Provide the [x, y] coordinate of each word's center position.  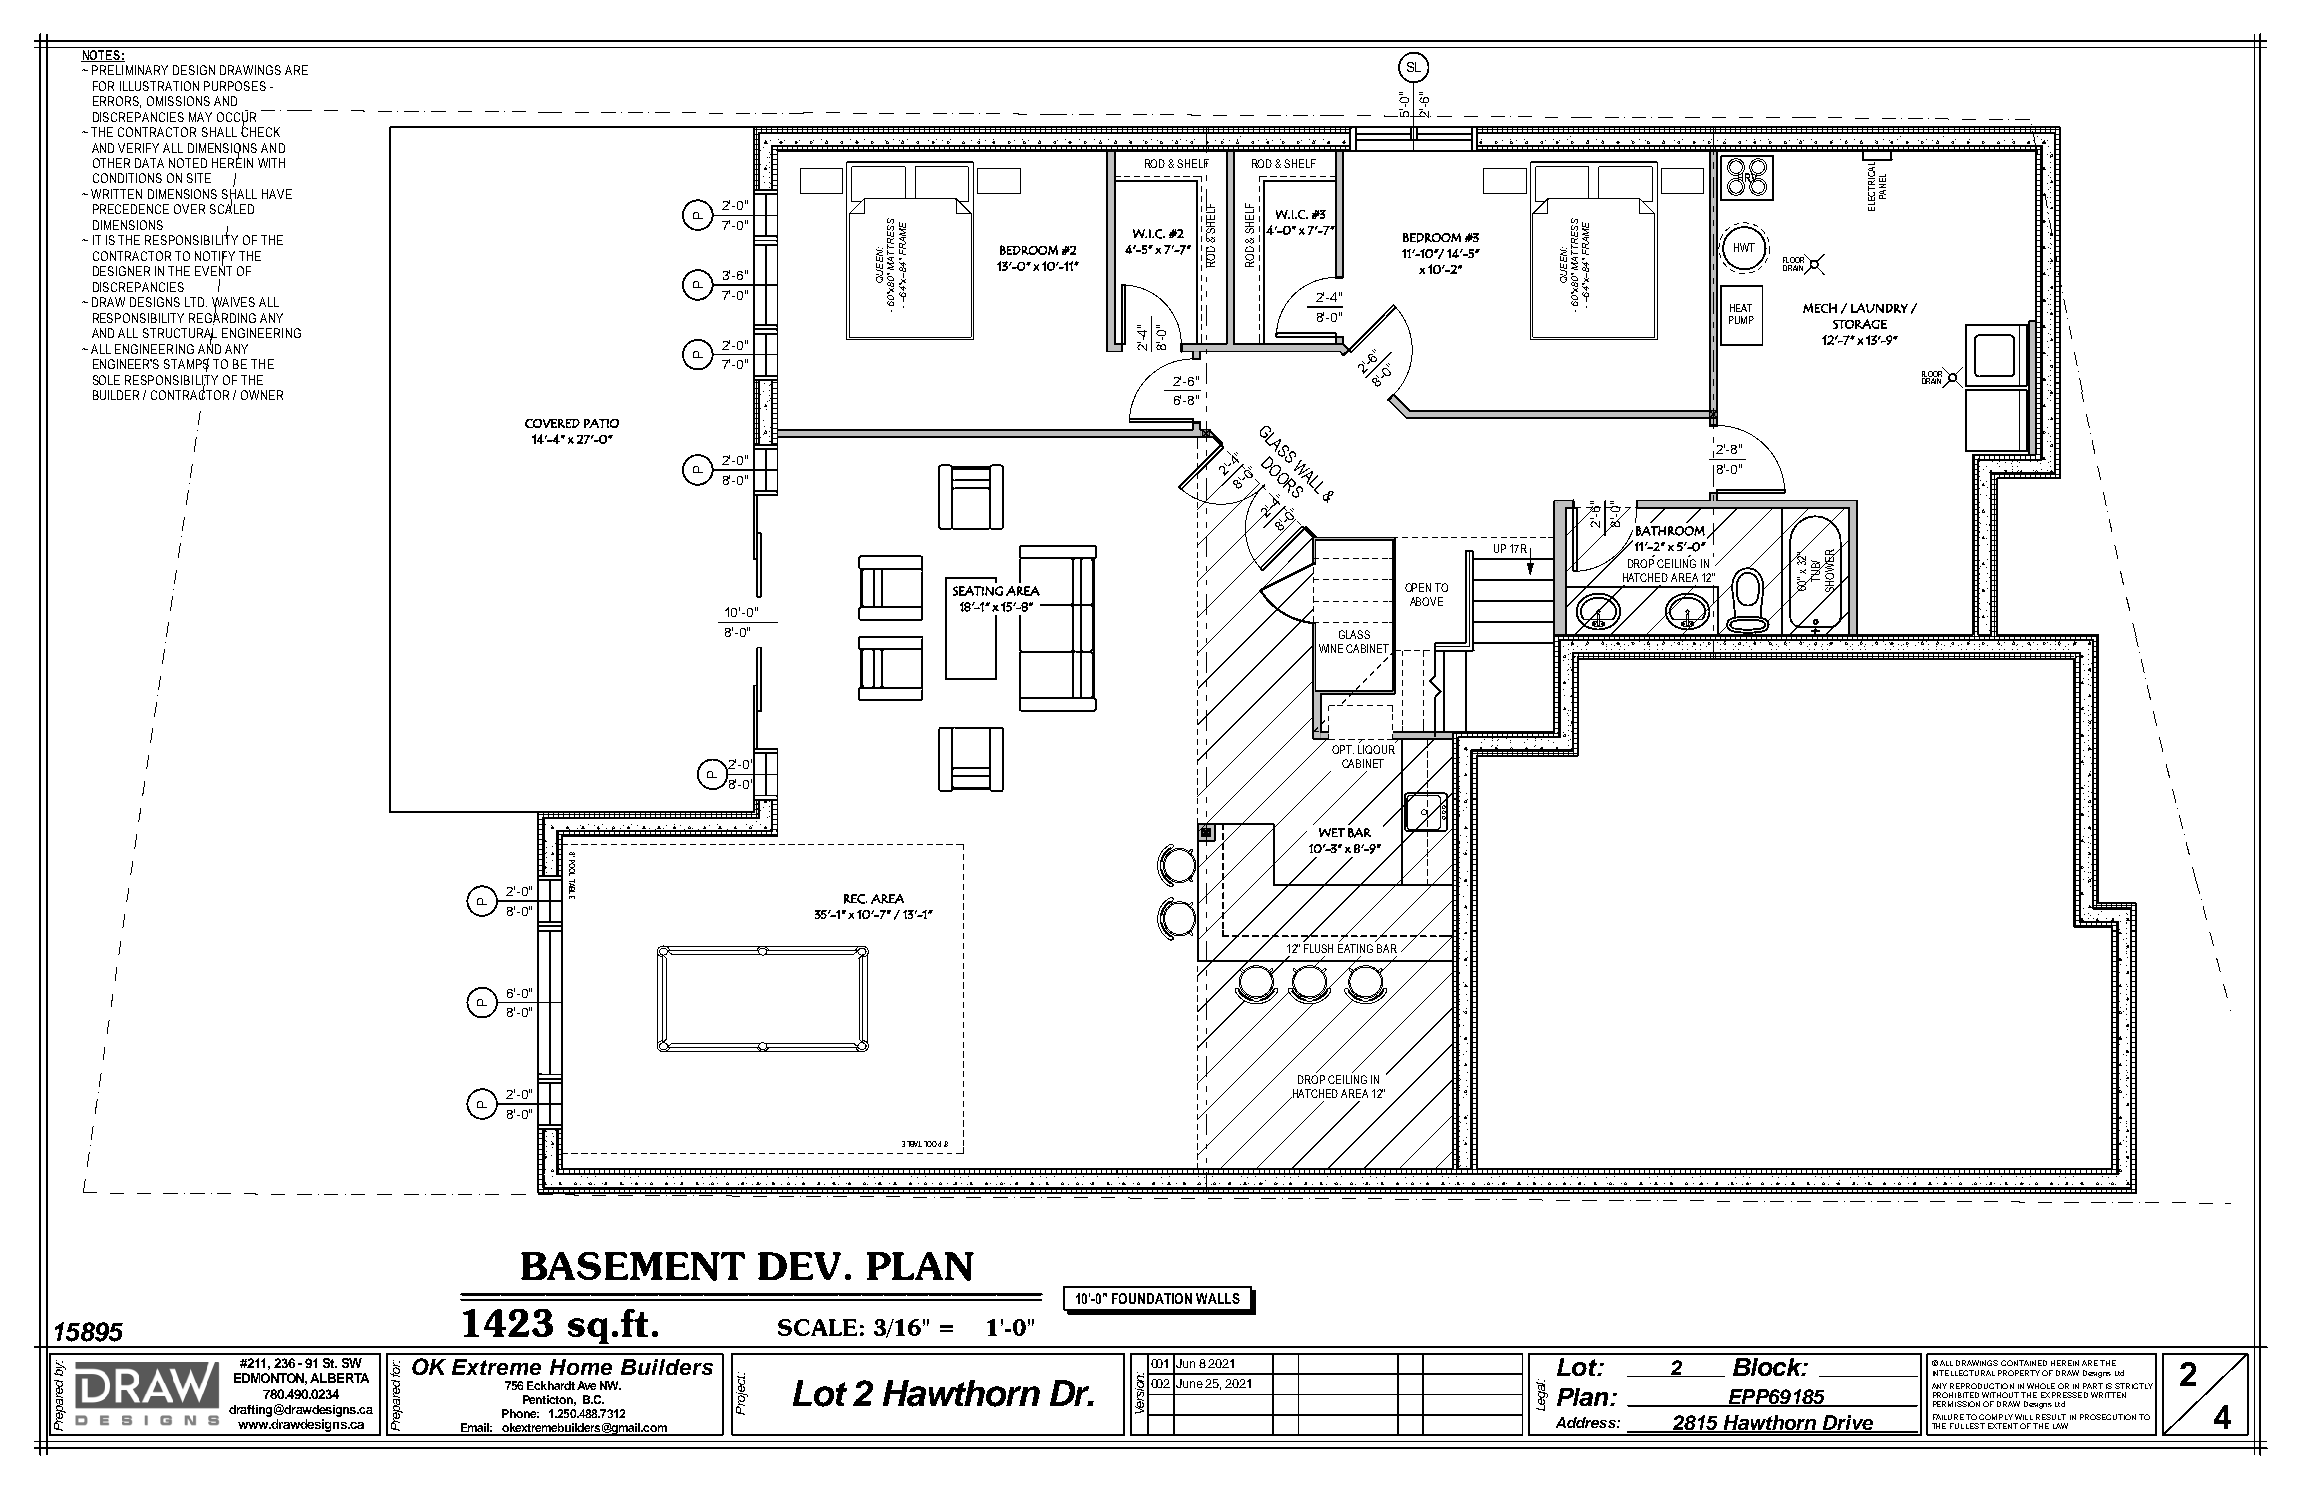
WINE [1331, 648]
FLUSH [1318, 948]
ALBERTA [339, 1378]
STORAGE [1860, 324]
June [1189, 1383]
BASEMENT [633, 1266]
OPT [1343, 749]
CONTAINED [2024, 1363]
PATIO [601, 423]
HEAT [1741, 308]
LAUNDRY [1879, 308]
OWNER [262, 395]
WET [1332, 832]
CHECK [260, 131]
